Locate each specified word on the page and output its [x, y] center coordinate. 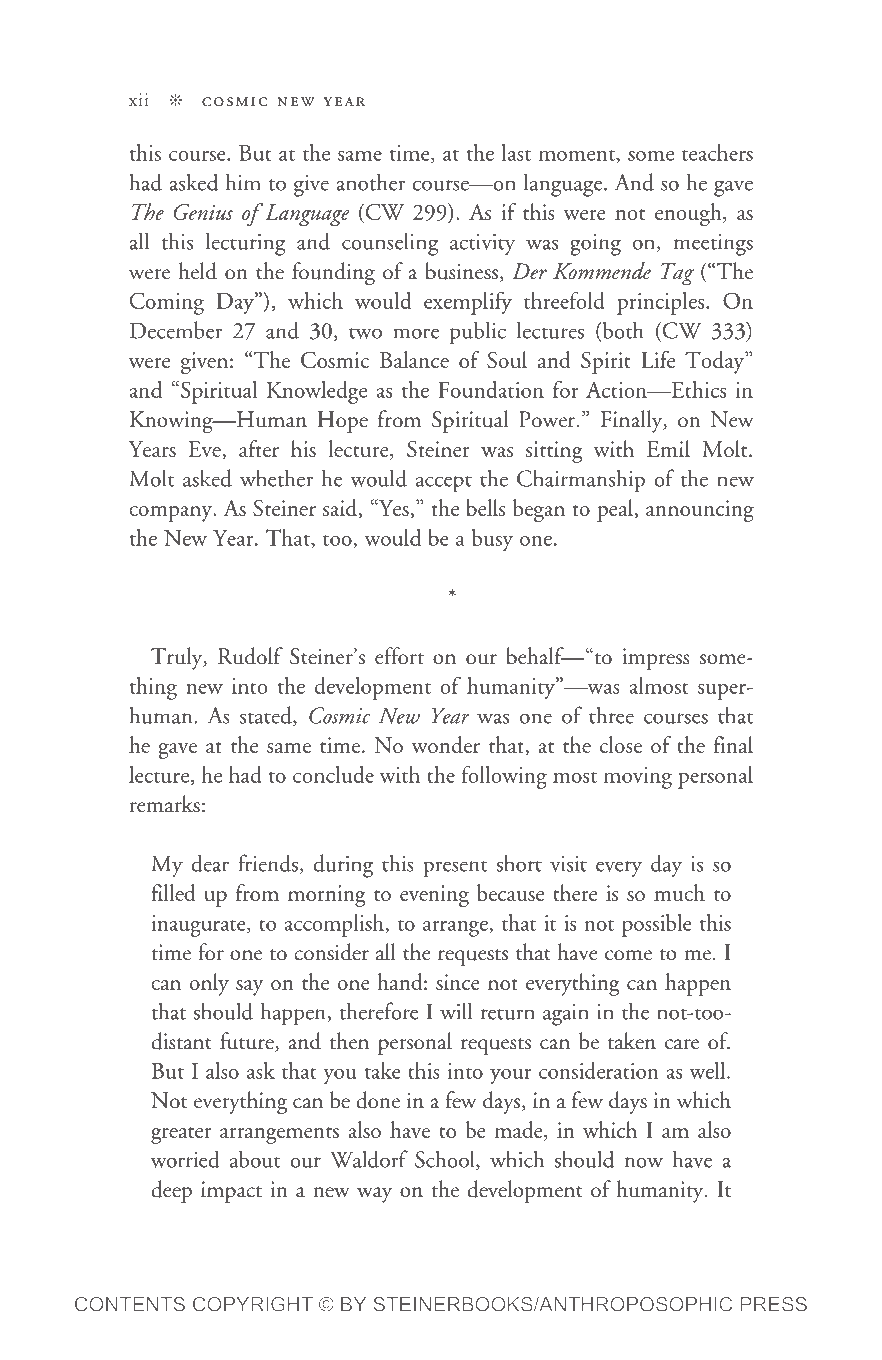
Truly [178, 658]
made [520, 1131]
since [458, 982]
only [209, 984]
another [370, 182]
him [243, 182]
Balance [414, 359]
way [374, 1195]
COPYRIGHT [253, 1304]
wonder [446, 744]
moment [578, 156]
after [259, 448]
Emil [668, 448]
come [628, 955]
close [621, 744]
